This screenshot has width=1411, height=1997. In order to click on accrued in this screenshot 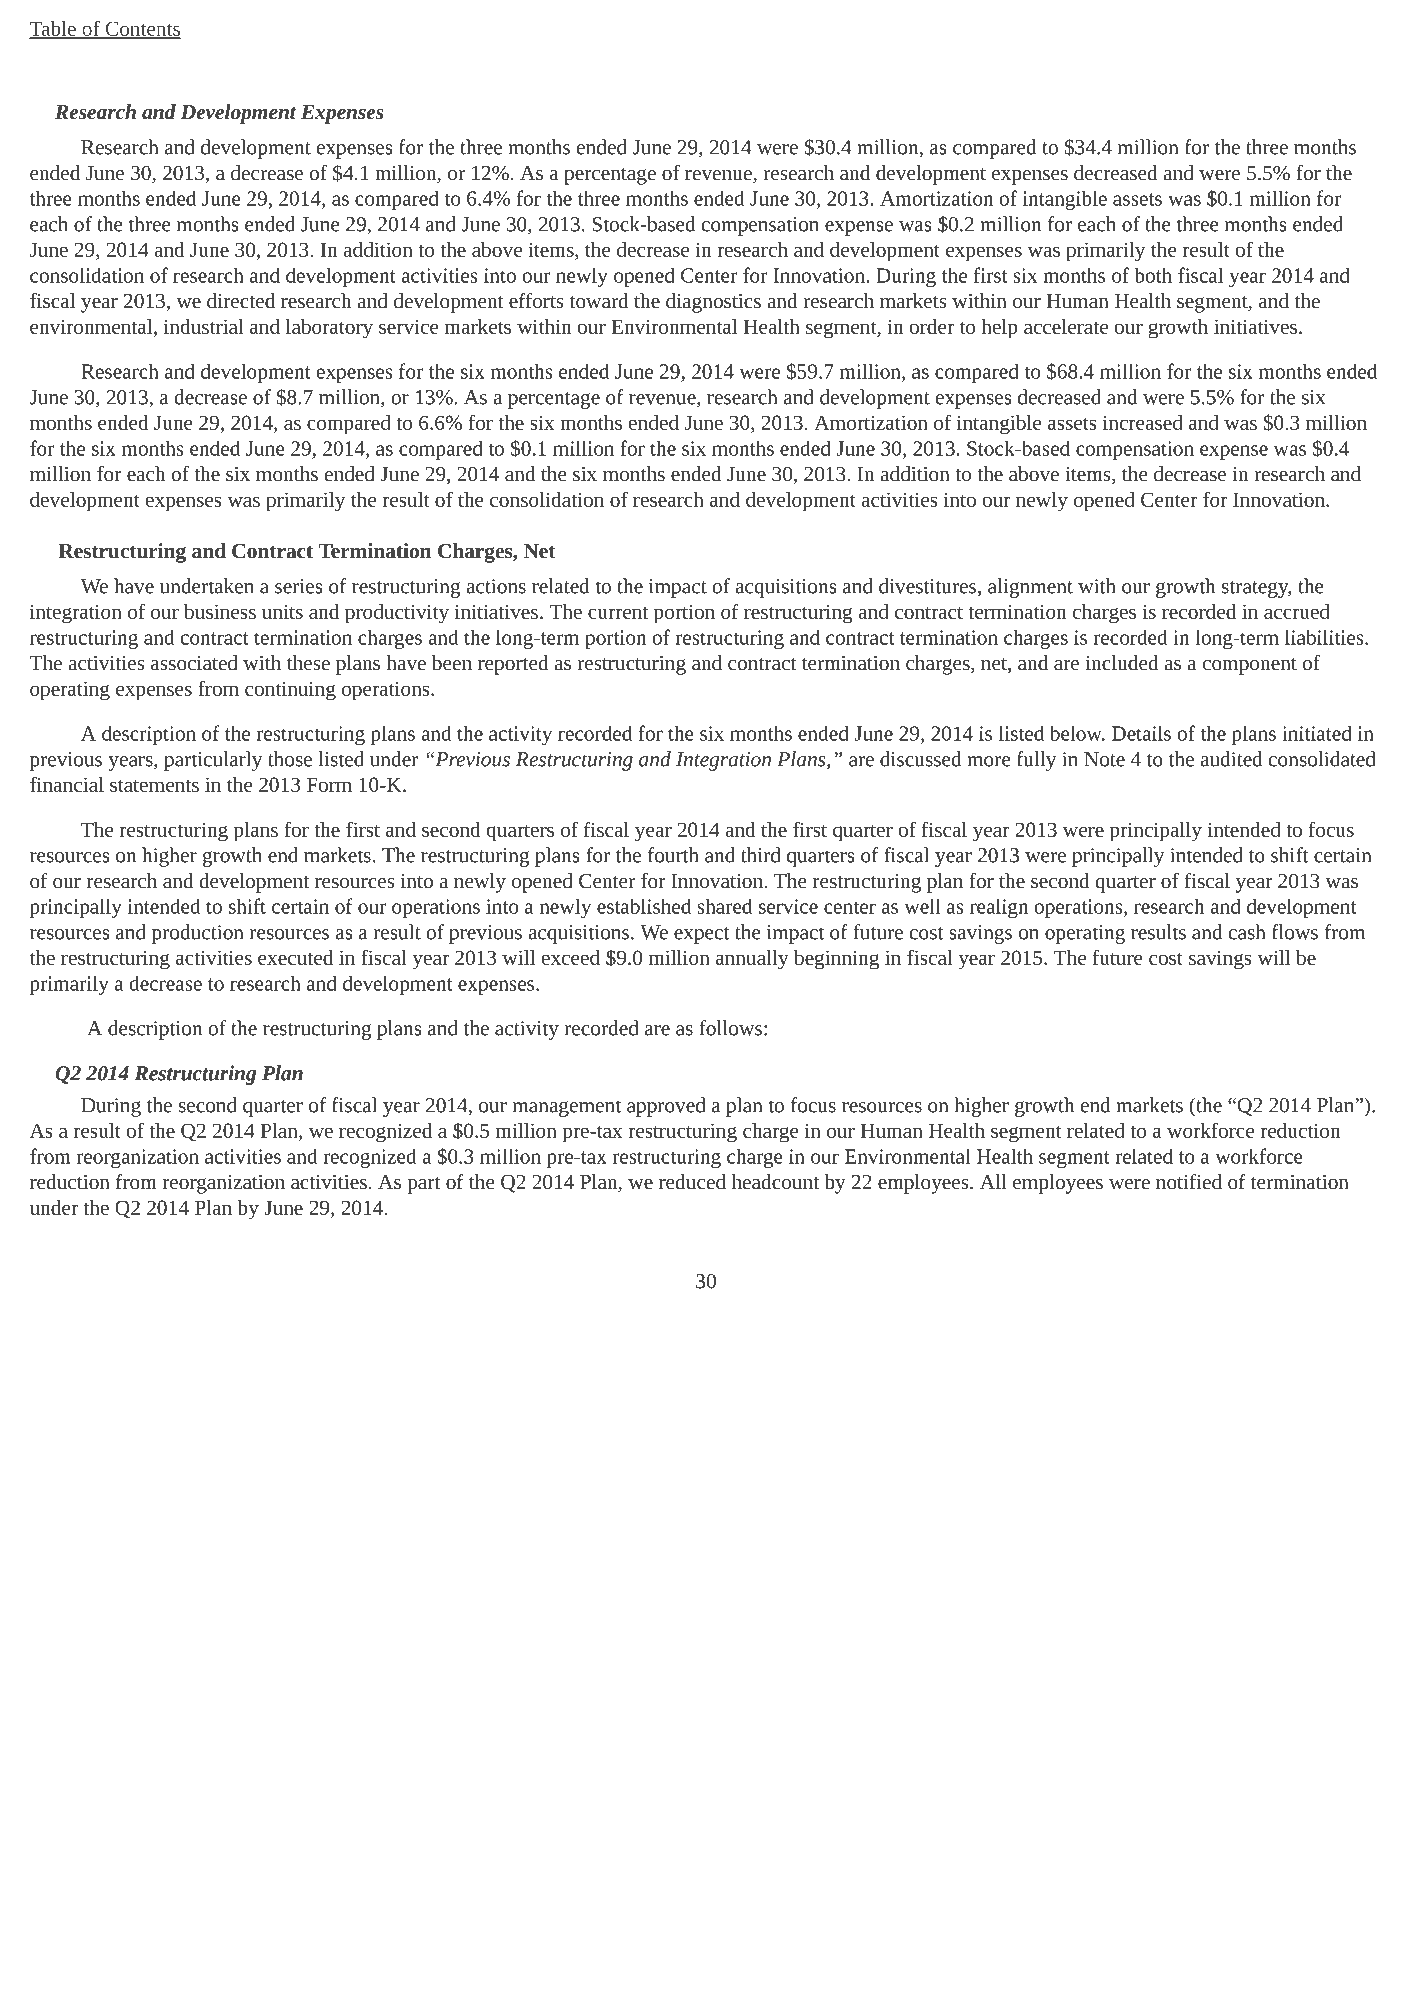, I will do `click(1297, 611)`.
